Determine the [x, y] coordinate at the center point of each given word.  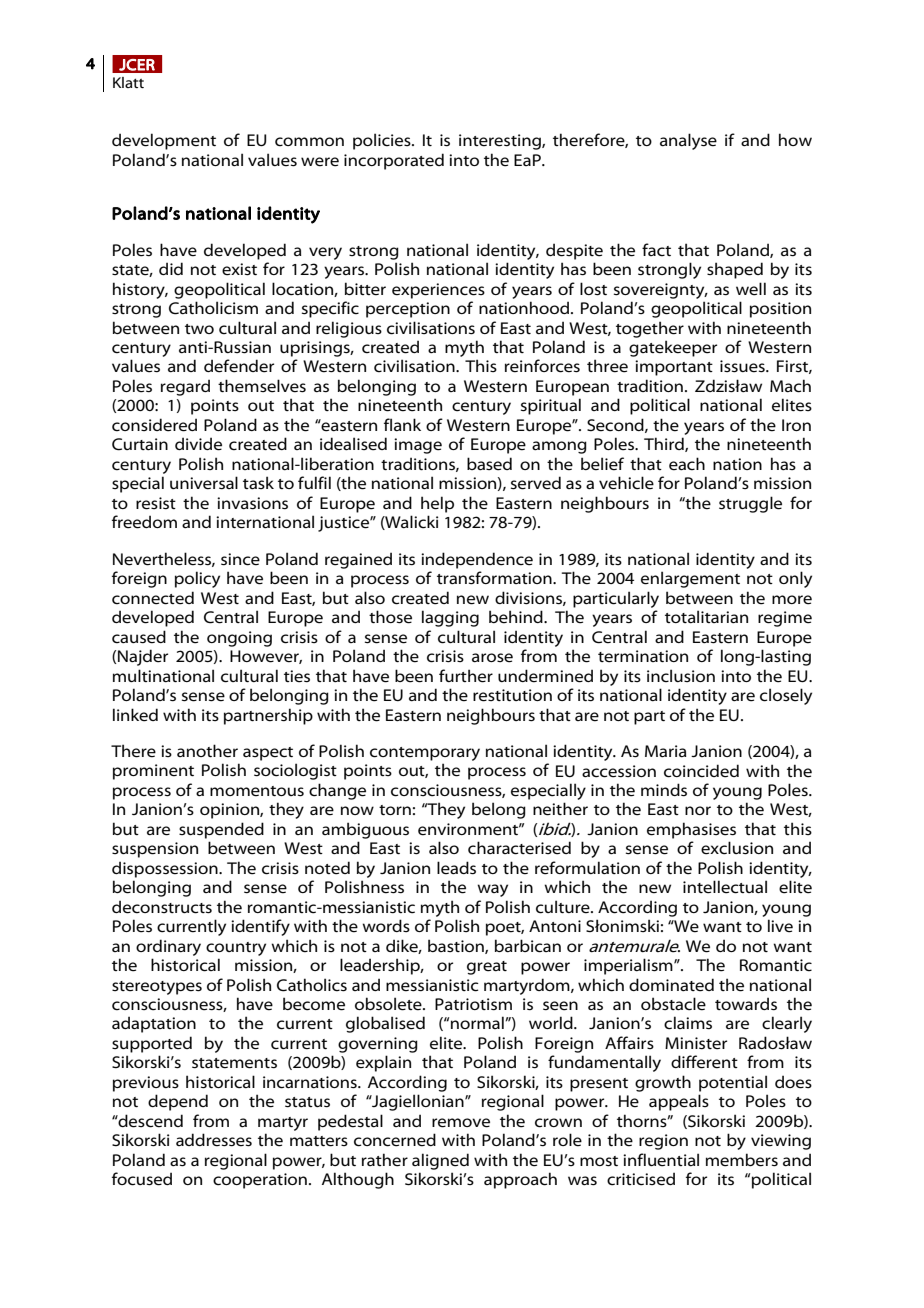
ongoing [239, 639]
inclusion [681, 675]
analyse [688, 141]
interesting [501, 142]
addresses [214, 1140]
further [466, 676]
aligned [440, 1161]
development [164, 141]
